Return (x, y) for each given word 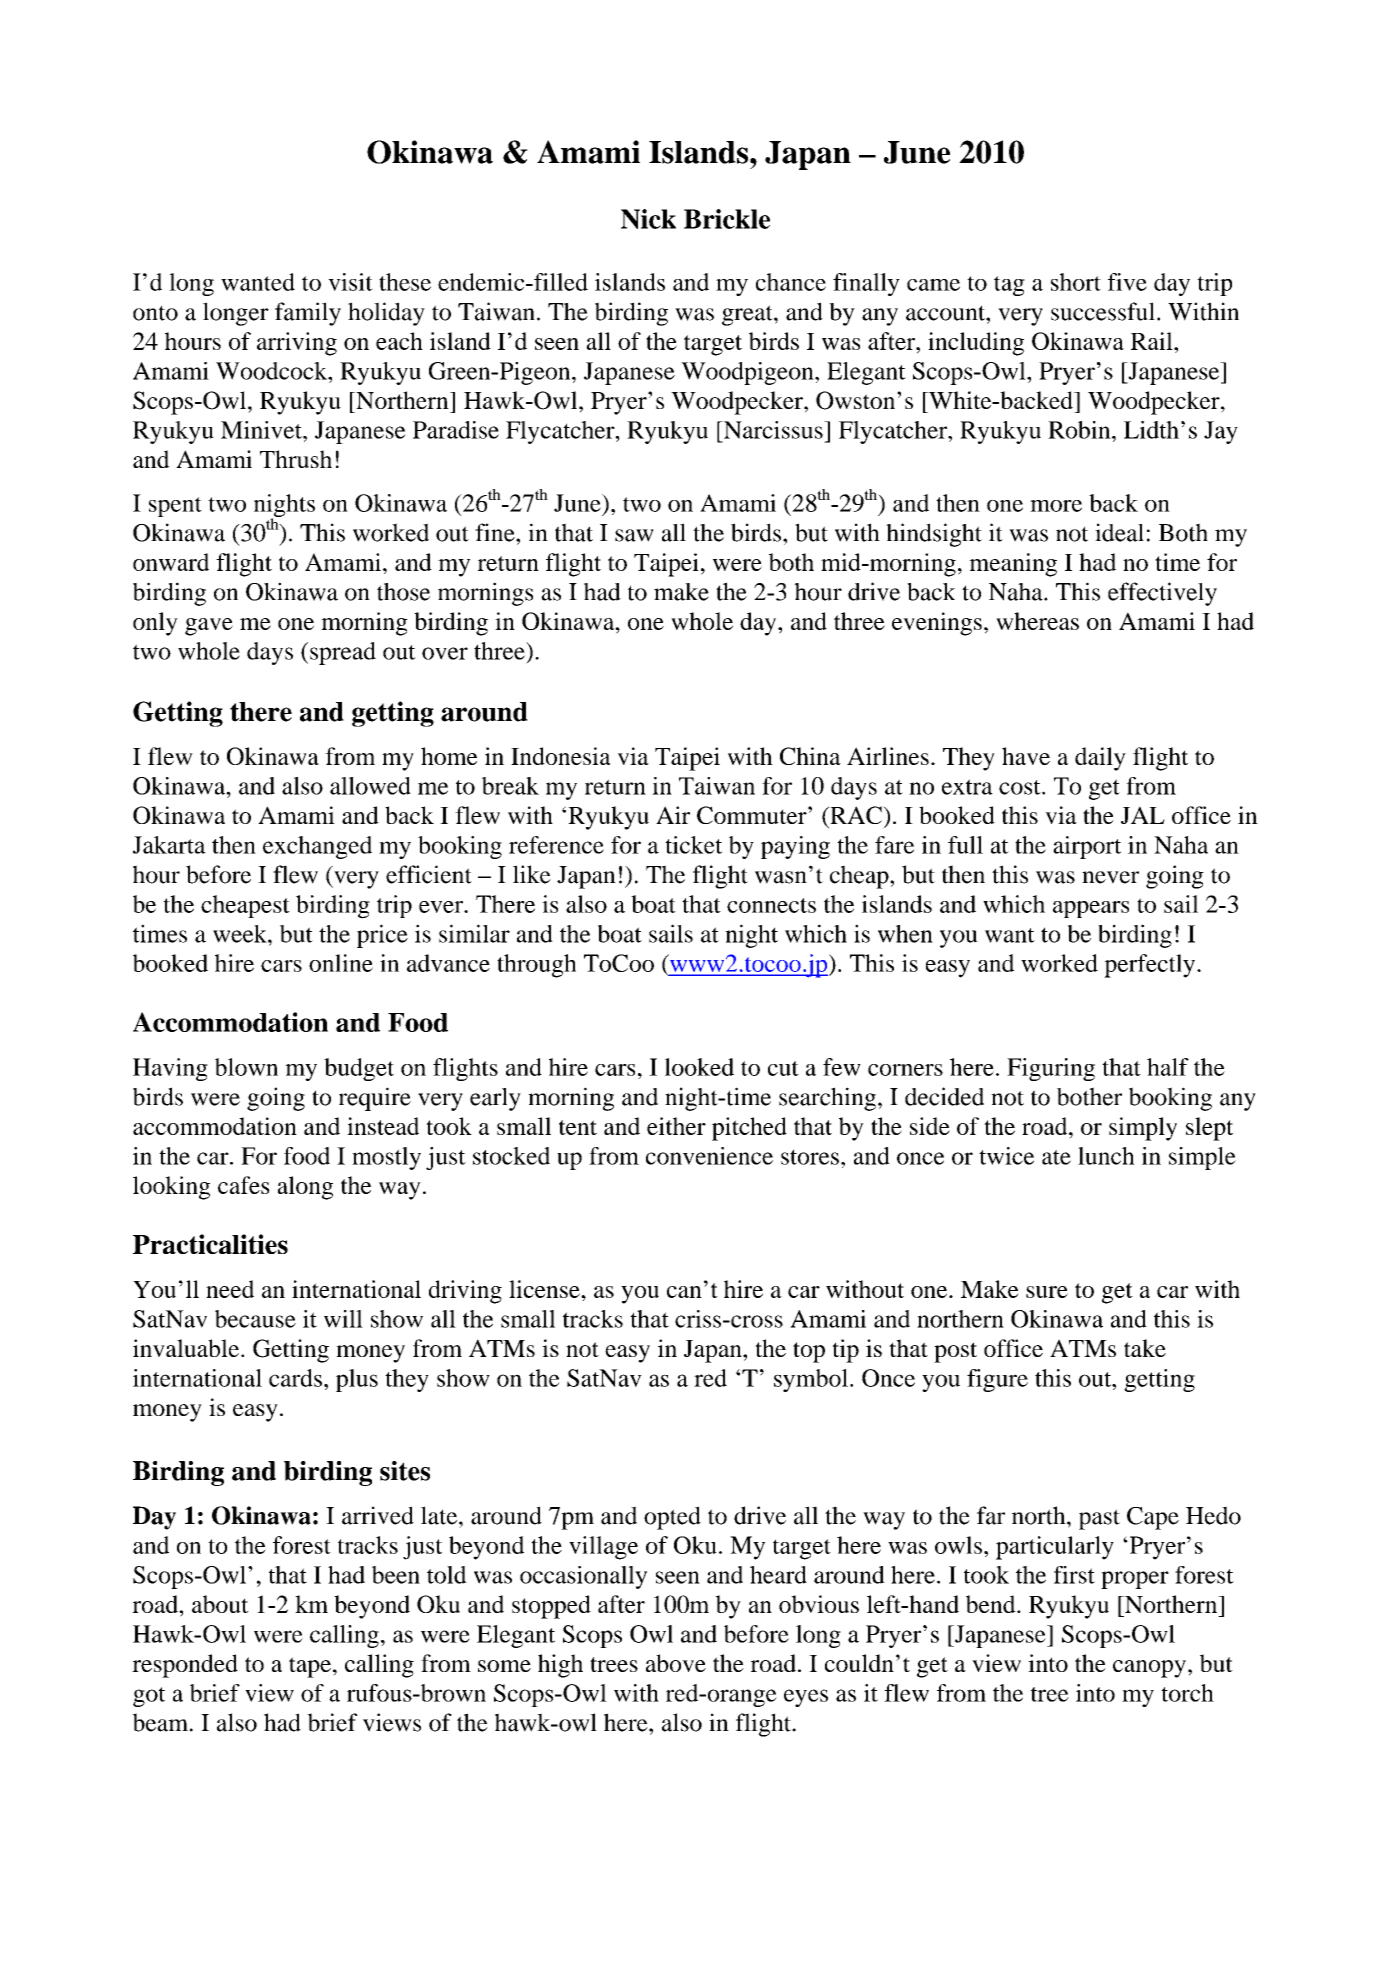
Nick (648, 219)
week (241, 934)
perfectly (1151, 966)
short (1076, 282)
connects (771, 905)
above (676, 1663)
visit (350, 282)
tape (310, 1667)
